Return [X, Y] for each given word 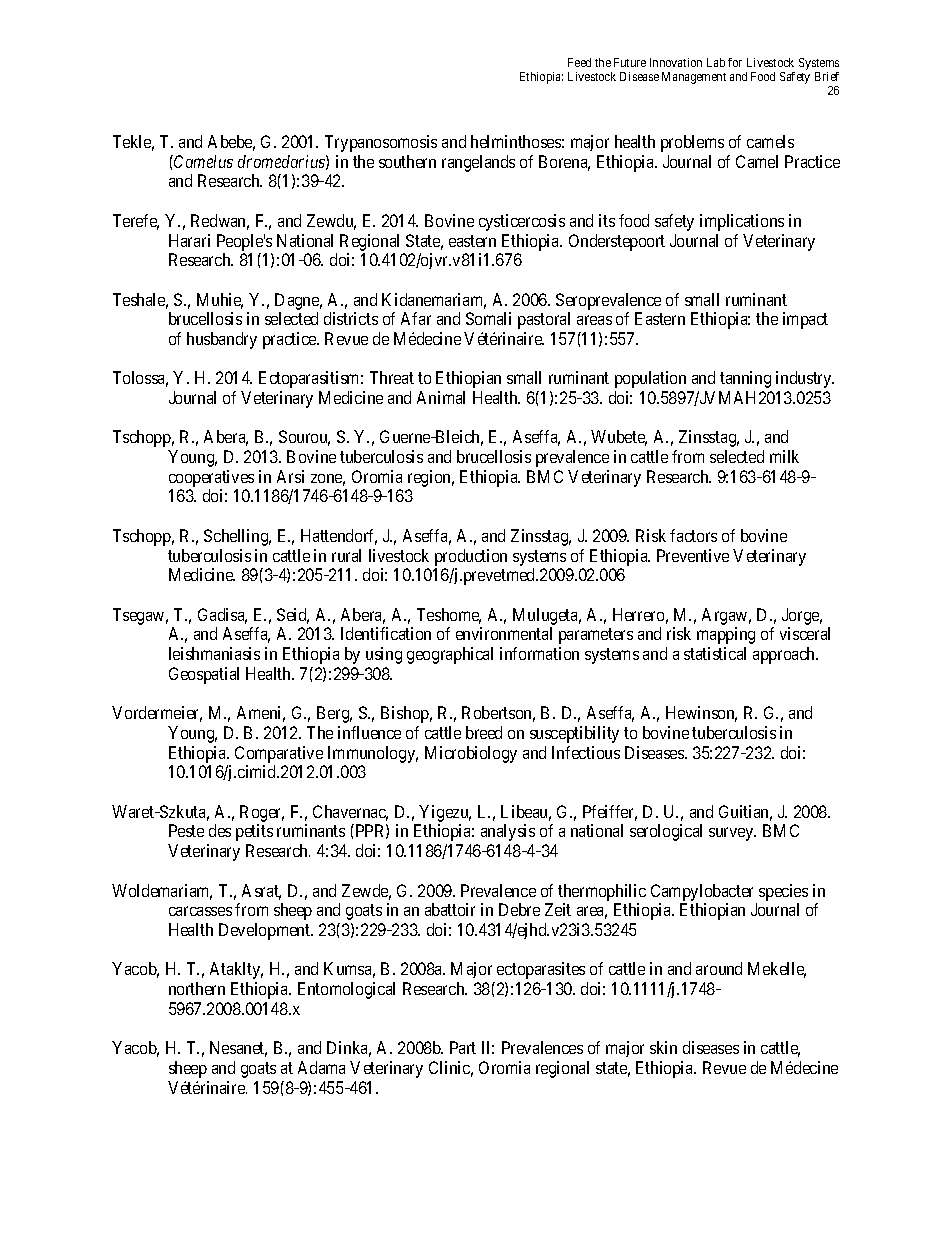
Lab [716, 62]
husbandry [222, 340]
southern [407, 161]
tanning [745, 379]
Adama [321, 1067]
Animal [441, 397]
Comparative [279, 754]
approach [785, 655]
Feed [579, 62]
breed [484, 732]
